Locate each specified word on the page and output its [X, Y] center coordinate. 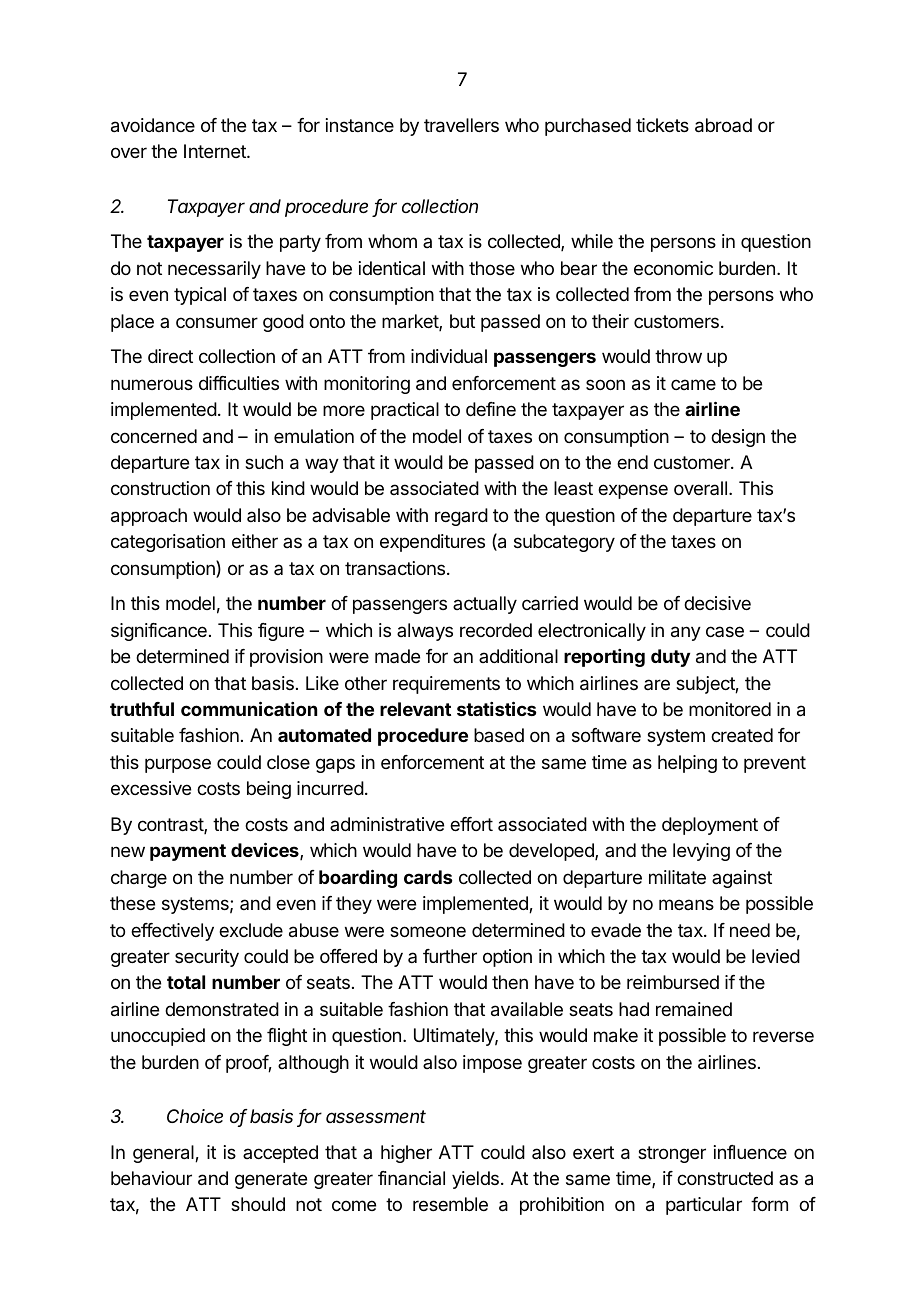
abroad [723, 125]
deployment [710, 826]
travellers [461, 125]
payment [188, 852]
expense [633, 491]
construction [160, 488]
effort [471, 824]
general [164, 1154]
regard [461, 517]
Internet [216, 151]
